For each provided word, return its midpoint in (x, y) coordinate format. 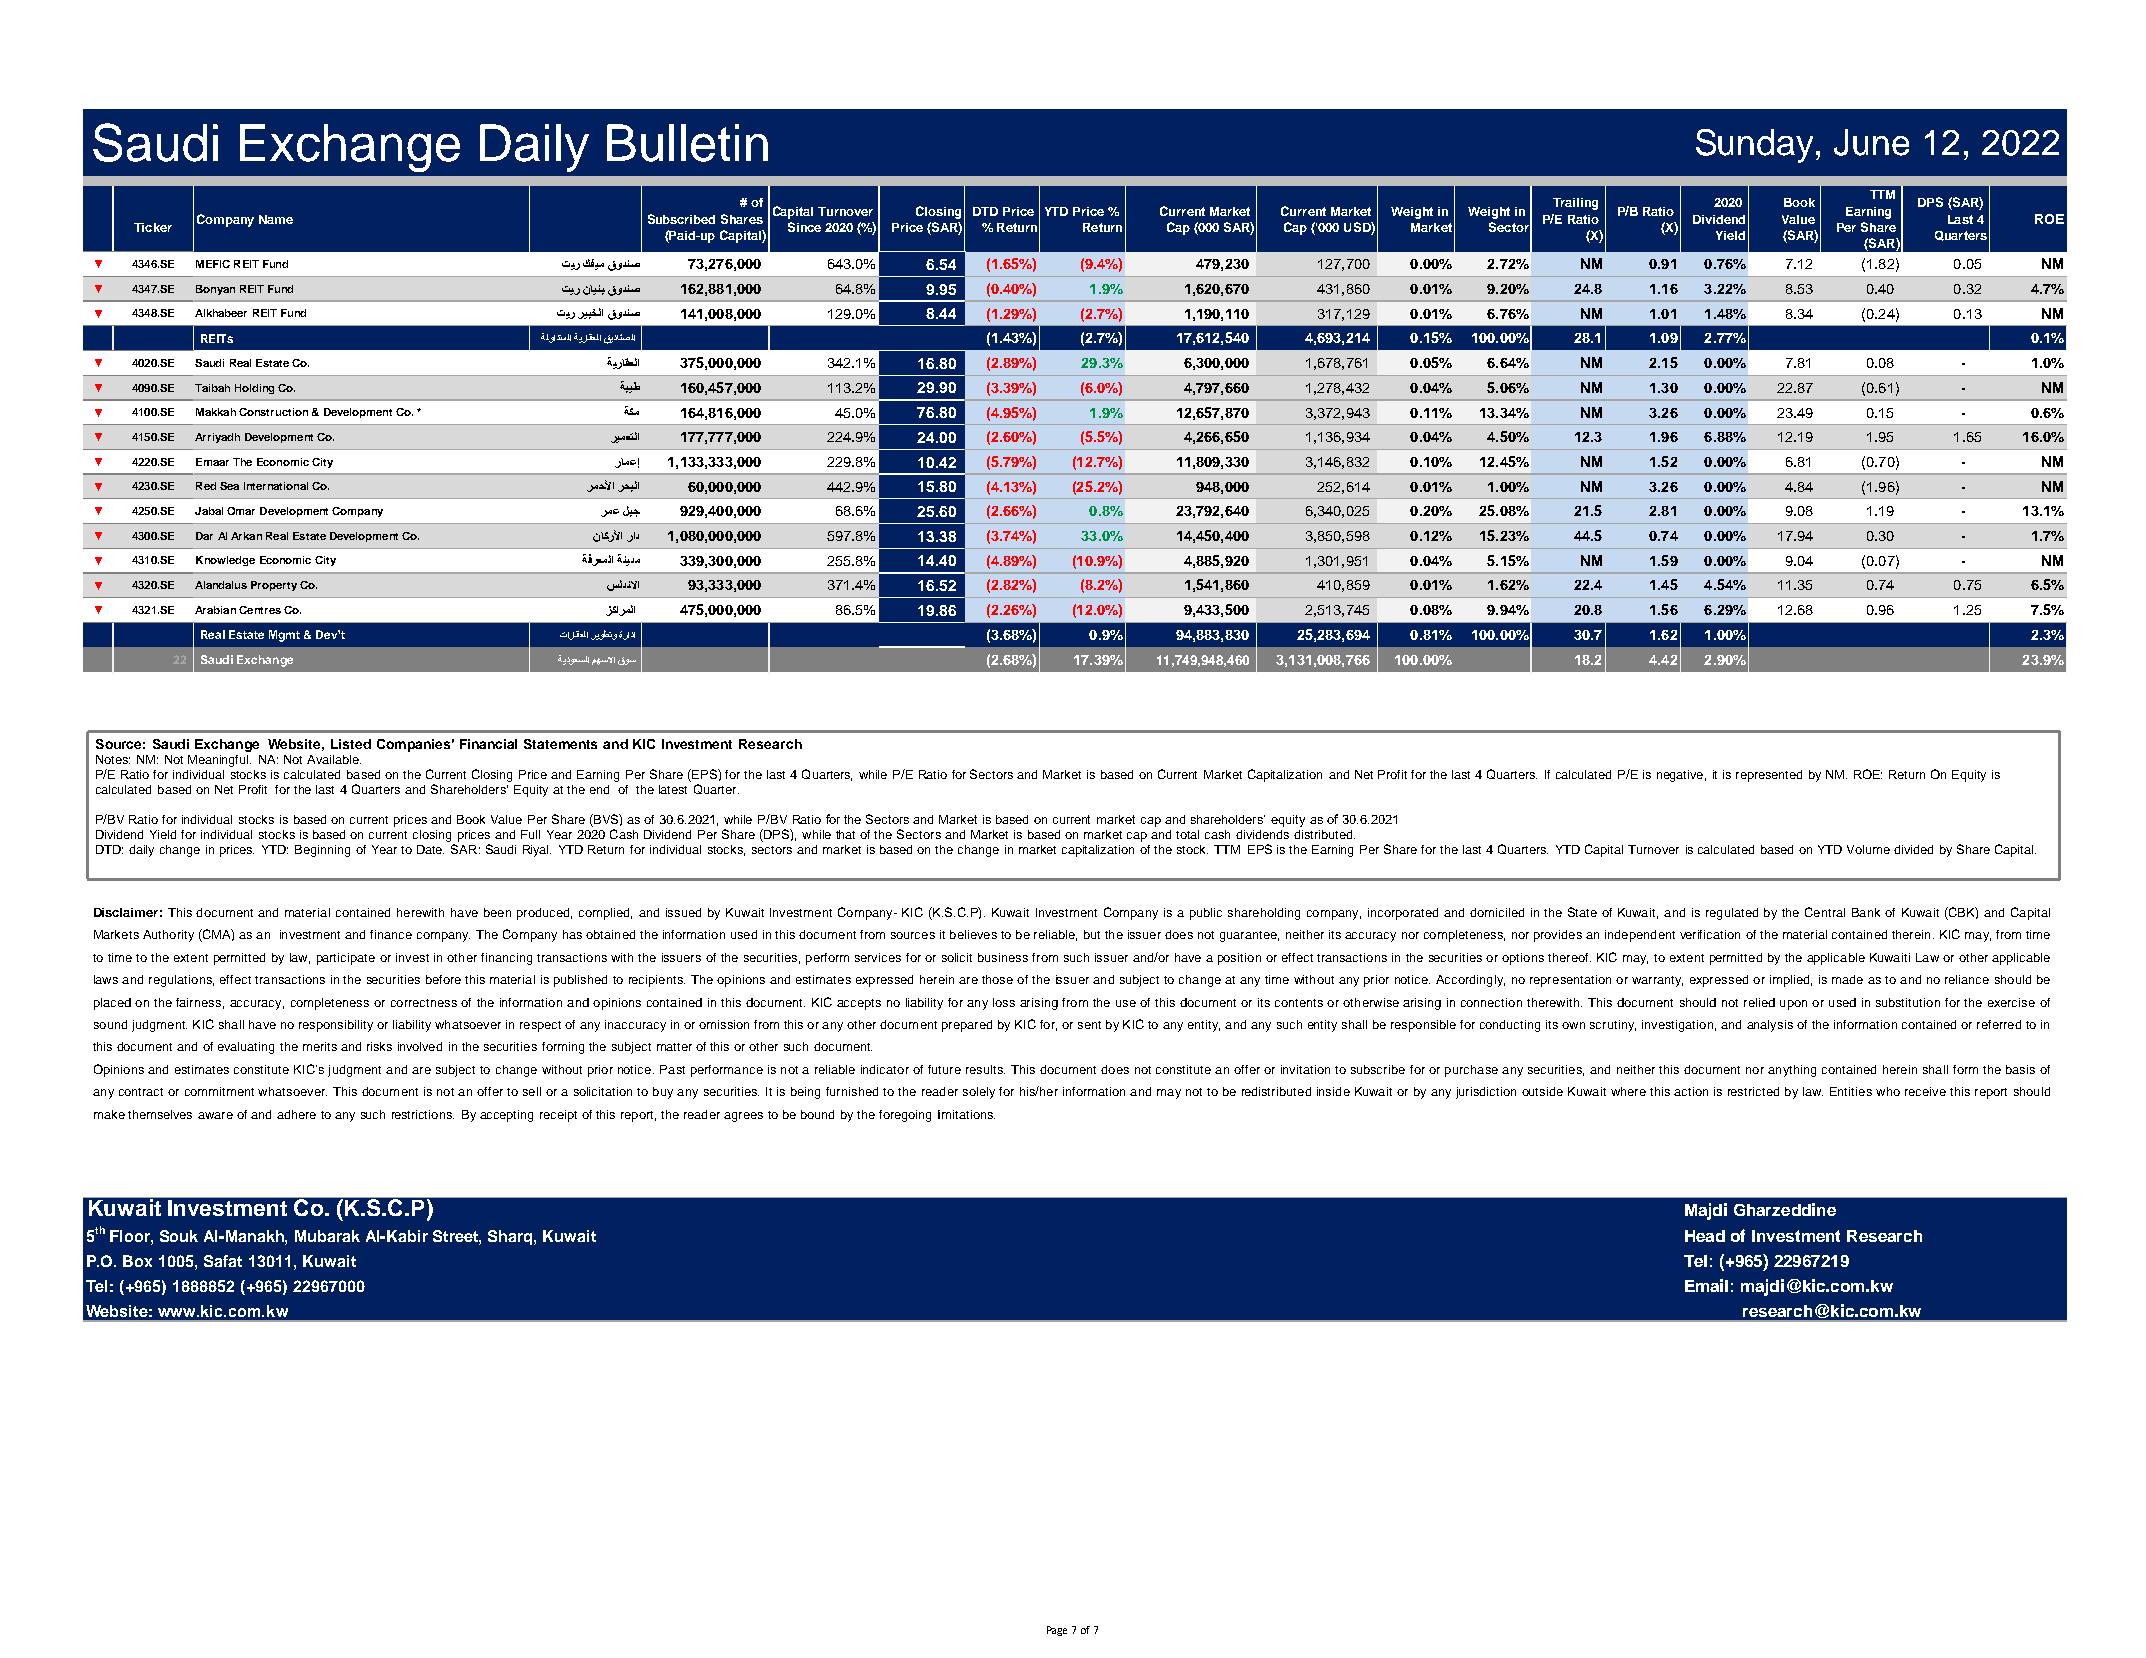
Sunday (1756, 146)
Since (804, 227)
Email (1706, 1285)
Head (1705, 1236)
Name (276, 219)
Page (1057, 1631)
